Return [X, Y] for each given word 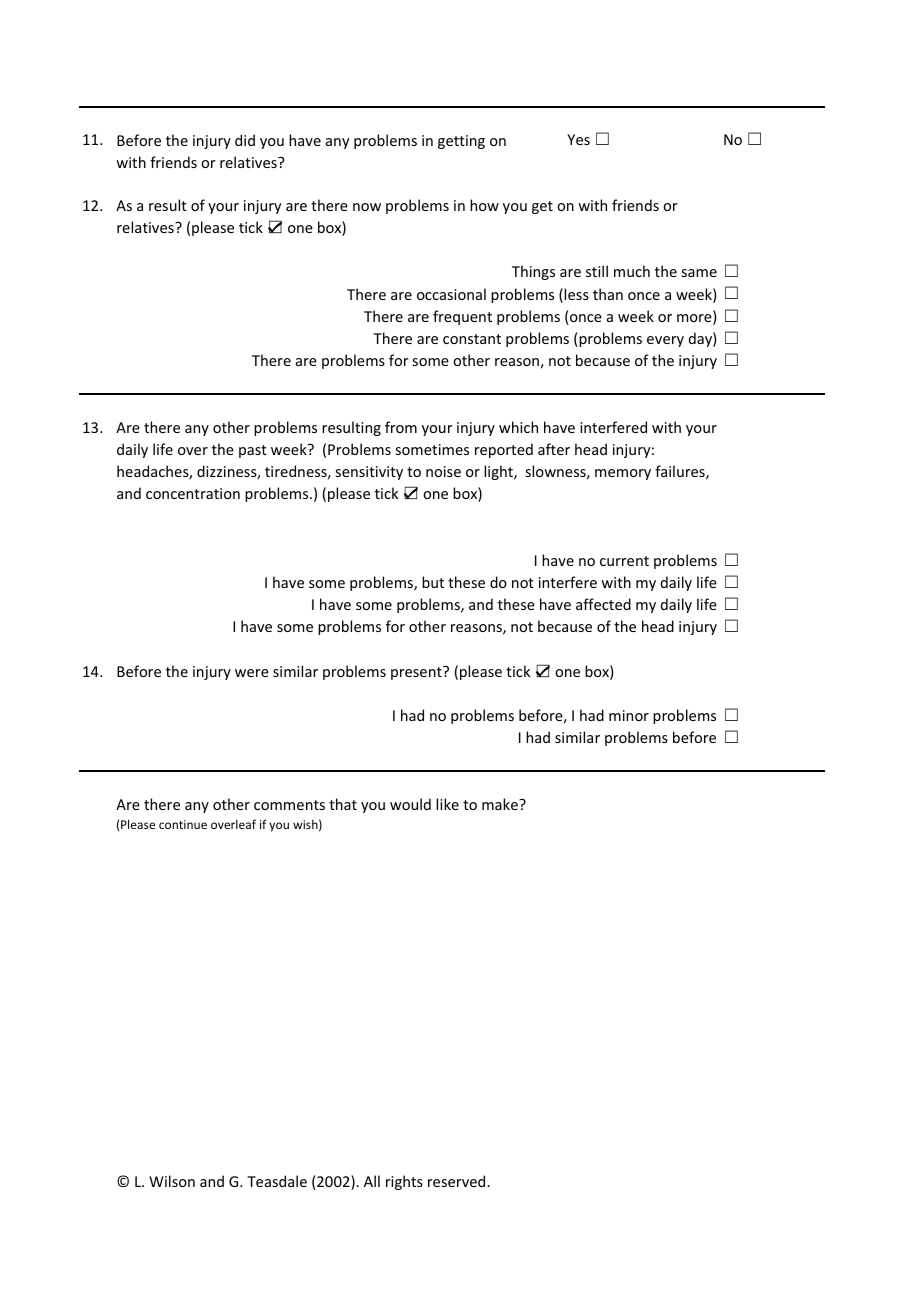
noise [443, 471]
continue [183, 824]
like [447, 804]
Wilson [172, 1181]
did [245, 140]
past [253, 451]
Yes [578, 139]
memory [623, 474]
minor [629, 715]
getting [461, 142]
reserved [458, 1181]
